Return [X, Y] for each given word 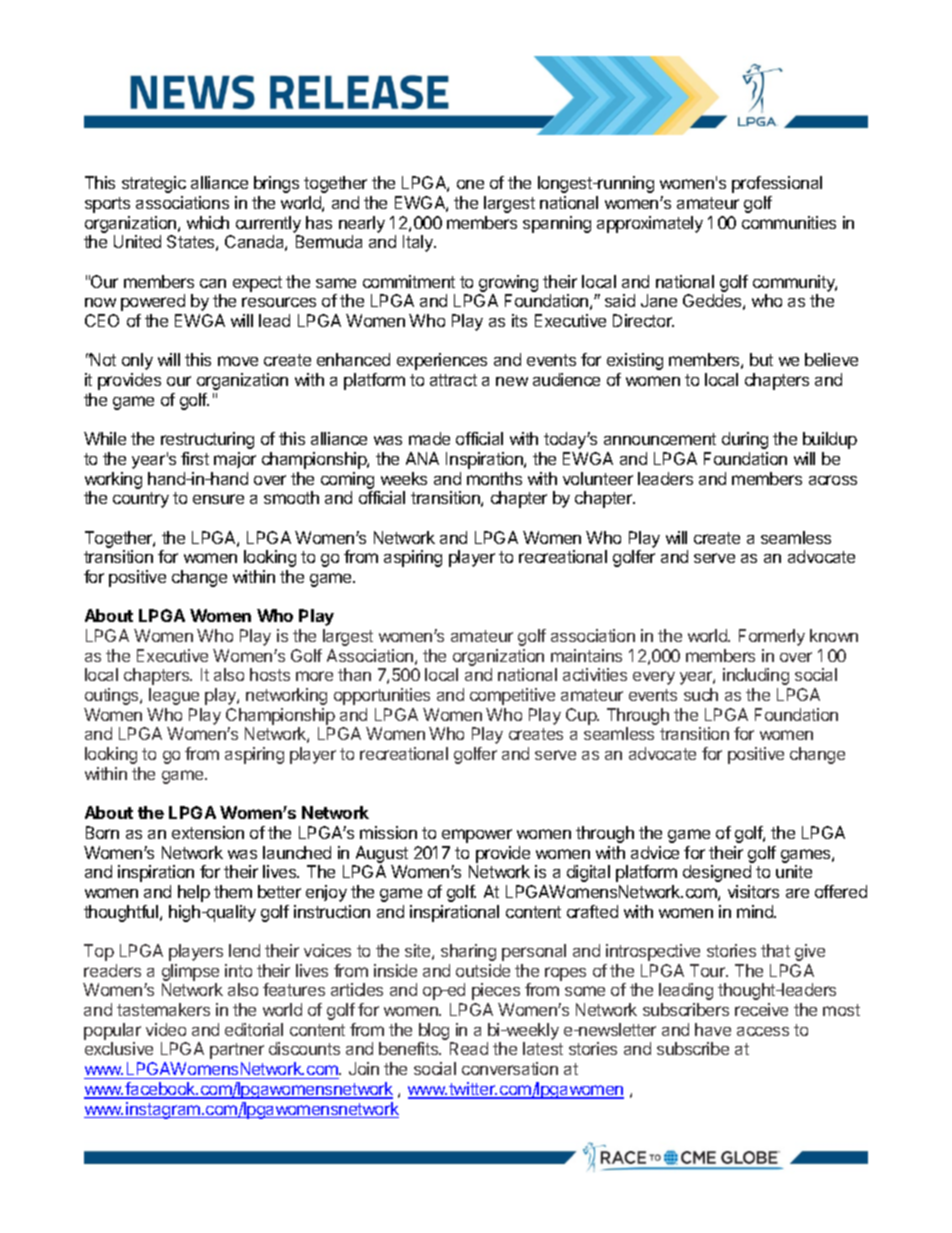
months [494, 478]
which [208, 222]
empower [477, 836]
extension [208, 832]
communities [789, 222]
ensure [218, 499]
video [166, 1029]
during [745, 440]
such [701, 694]
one [470, 184]
